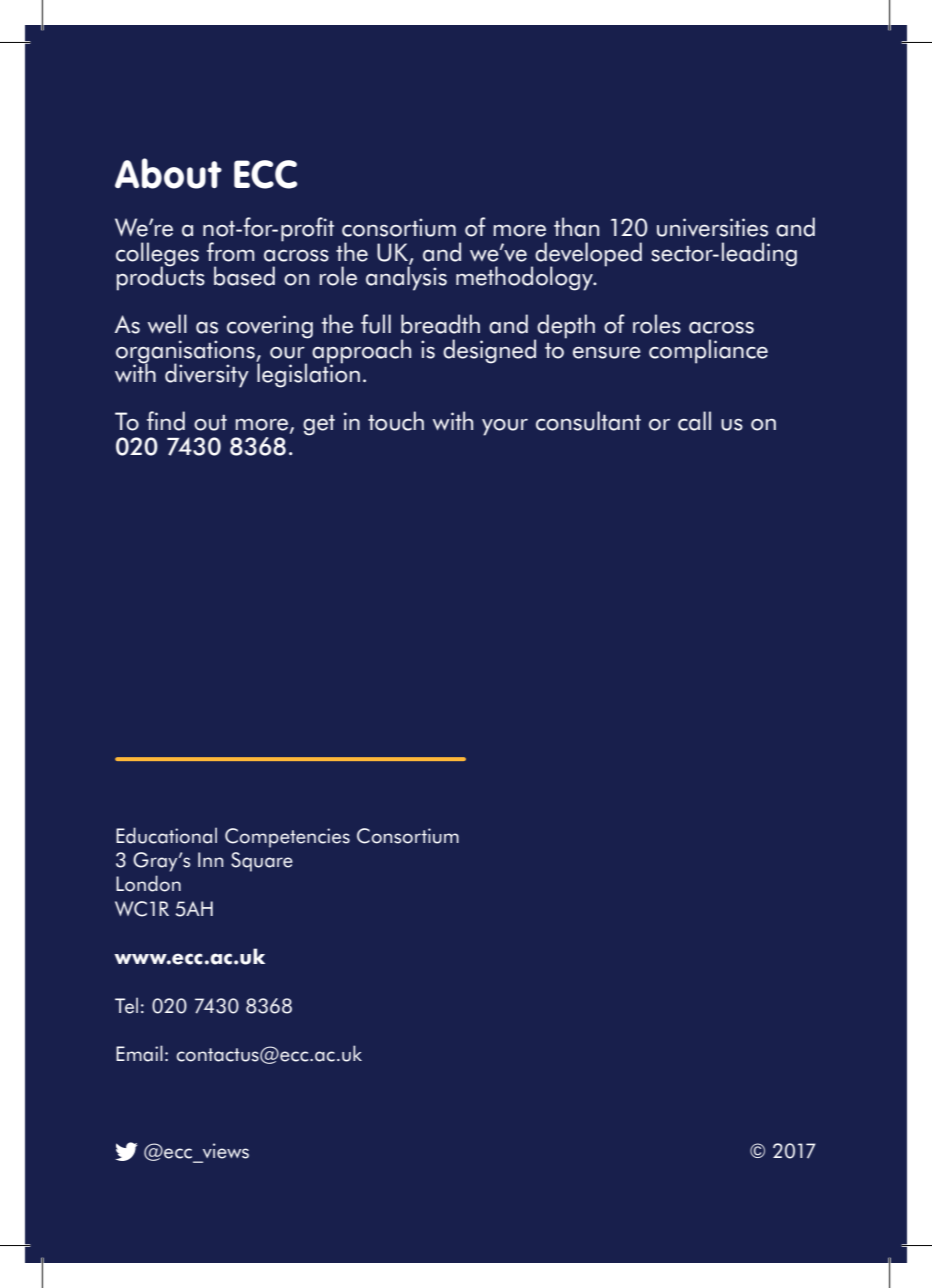  Describe the element at coordinates (694, 421) in the screenshot. I see `call` at that location.
